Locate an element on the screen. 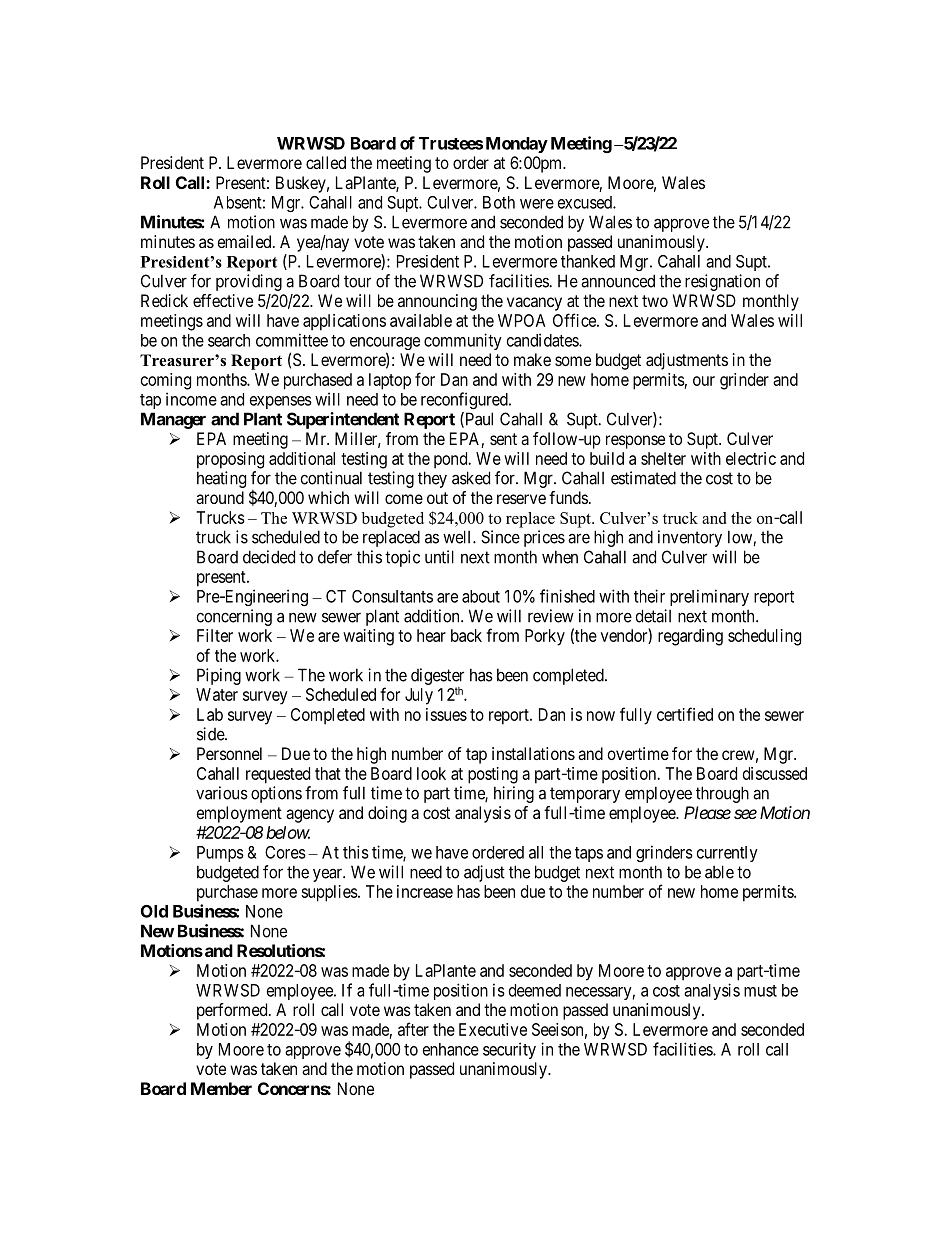 This screenshot has height=1233, width=952. proposing is located at coordinates (230, 460).
